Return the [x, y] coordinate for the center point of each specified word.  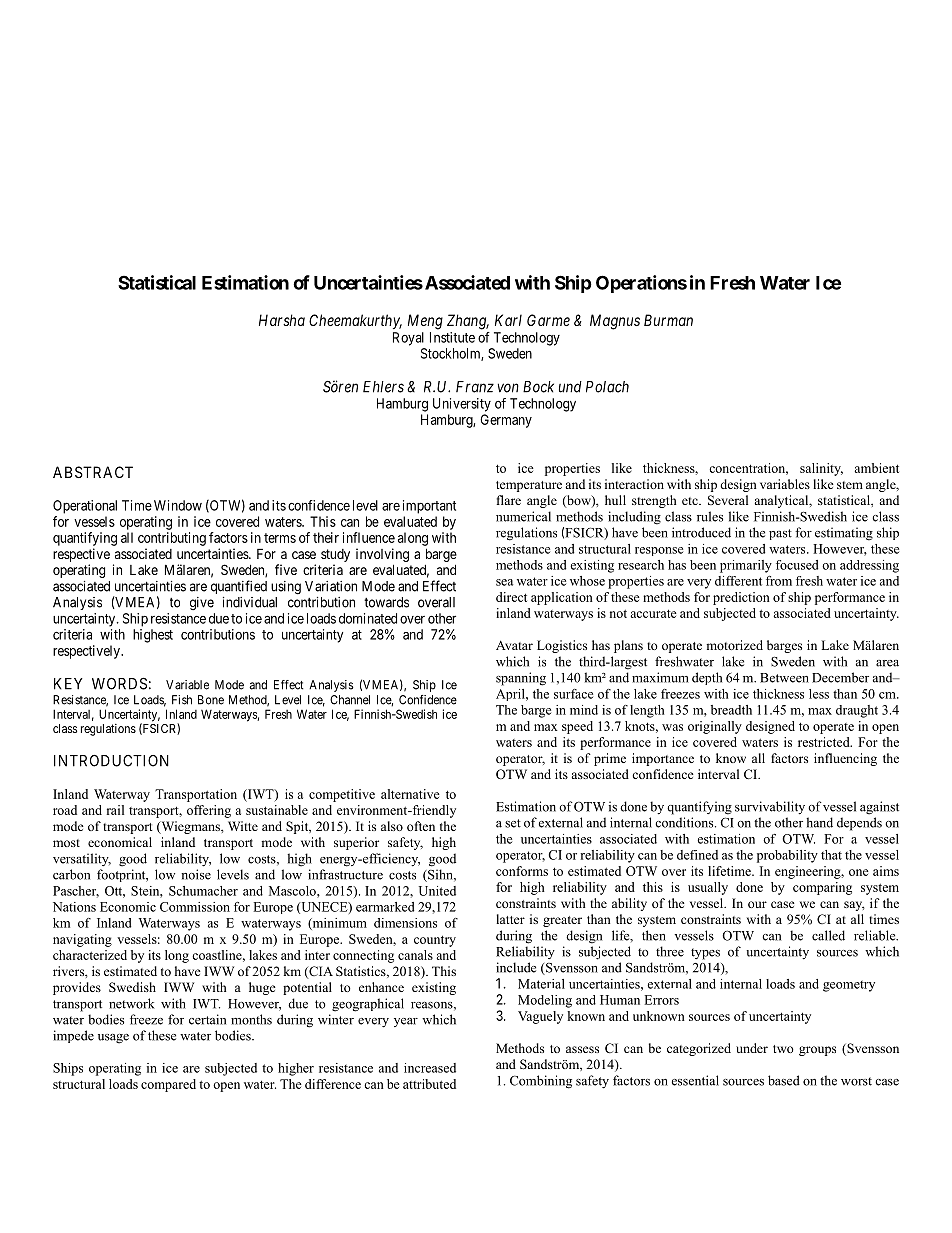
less [819, 694]
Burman [668, 320]
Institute [452, 337]
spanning [521, 679]
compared [168, 1085]
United [437, 891]
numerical [523, 516]
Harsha [282, 320]
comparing [822, 888]
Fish [182, 700]
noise [196, 874]
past [780, 534]
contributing [172, 539]
